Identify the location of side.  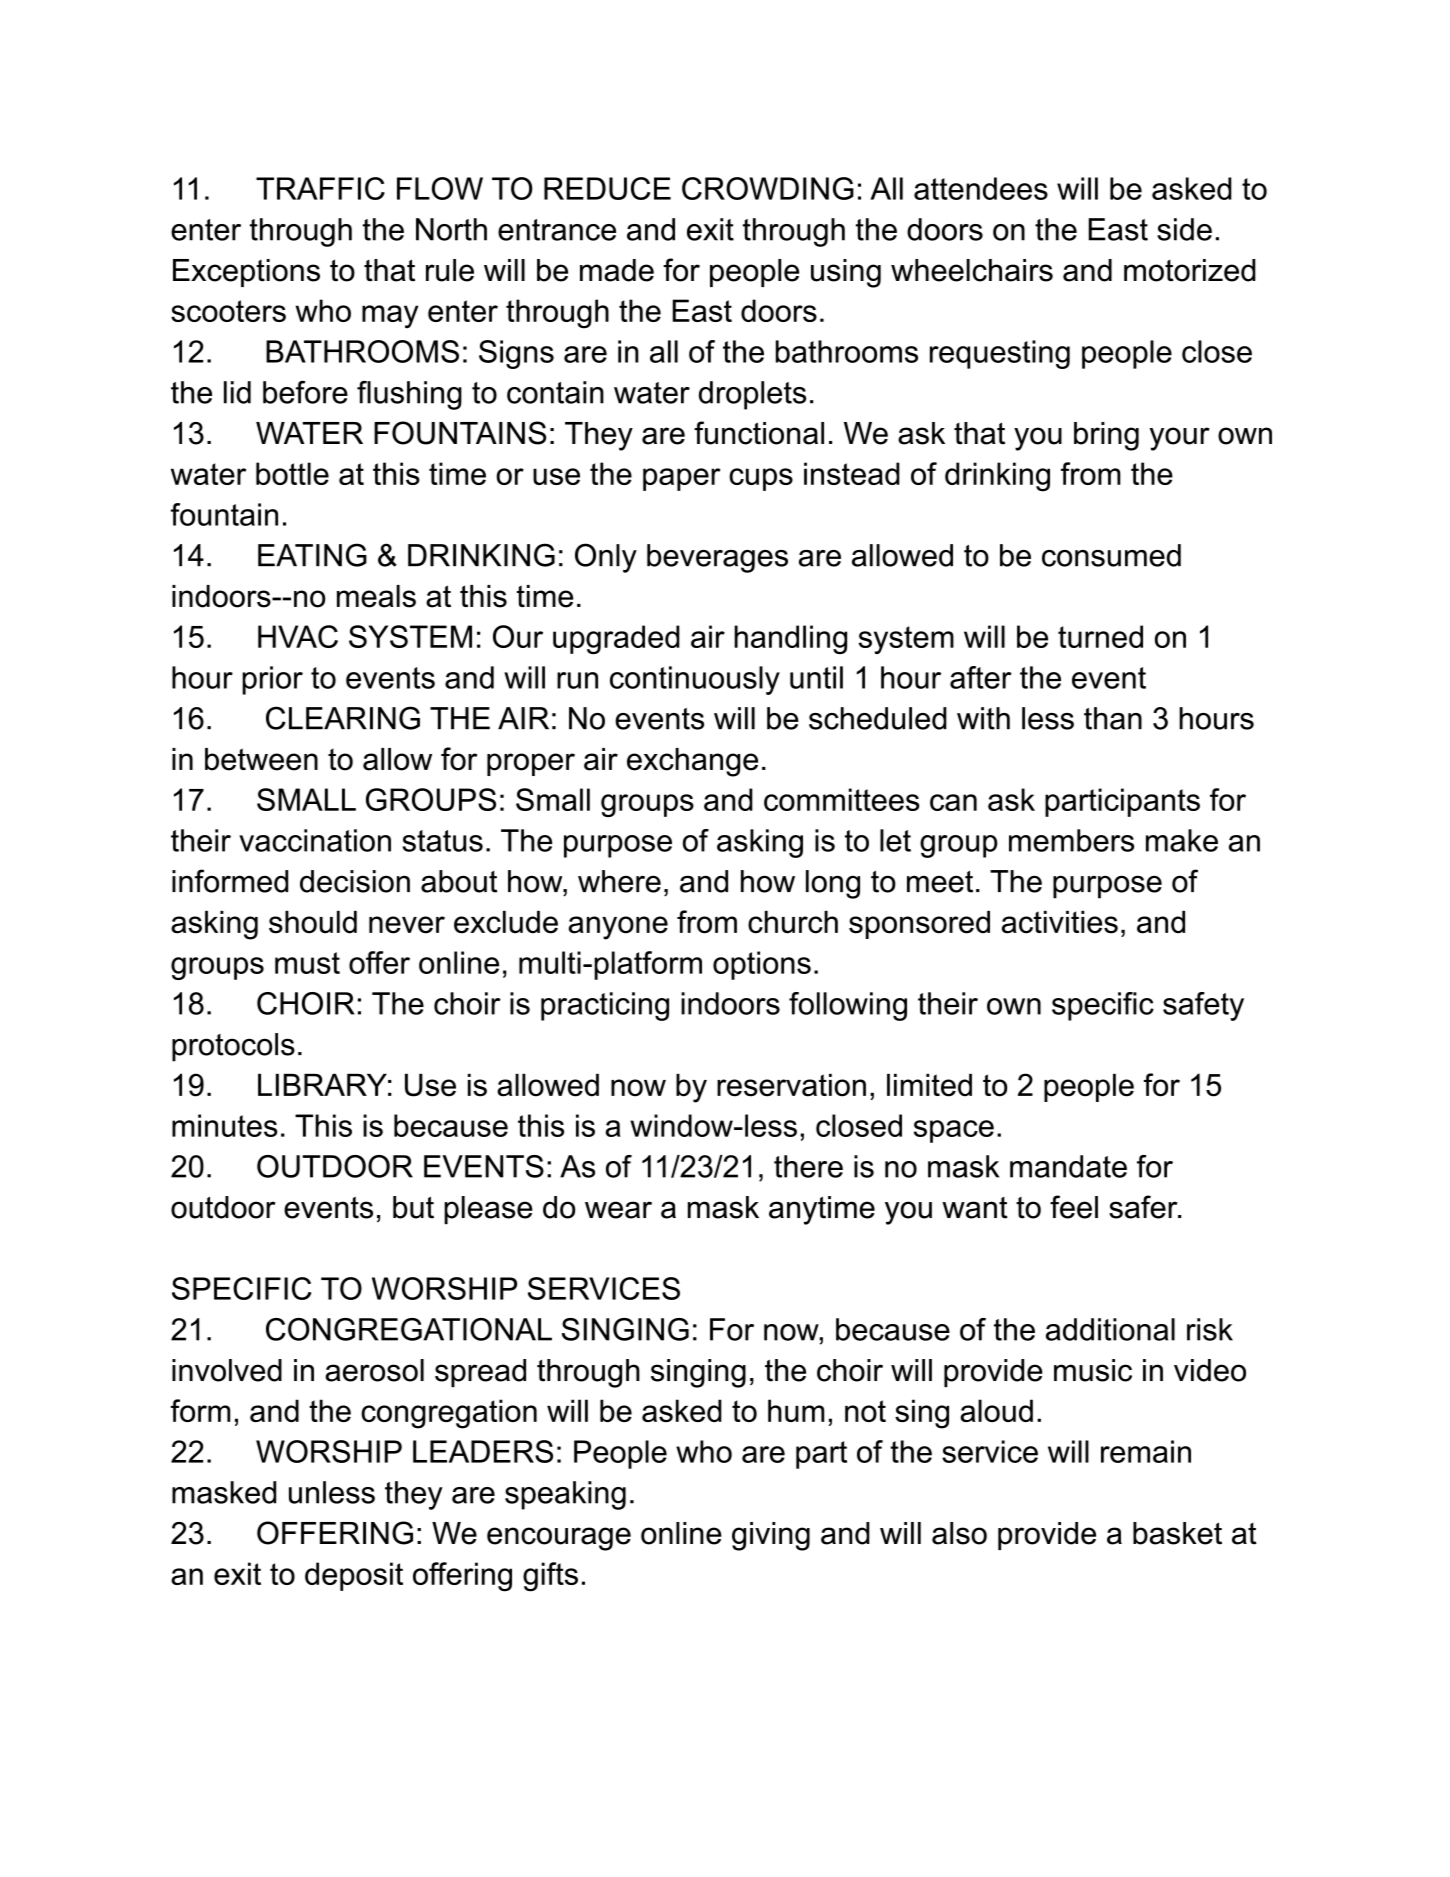
(1184, 229).
